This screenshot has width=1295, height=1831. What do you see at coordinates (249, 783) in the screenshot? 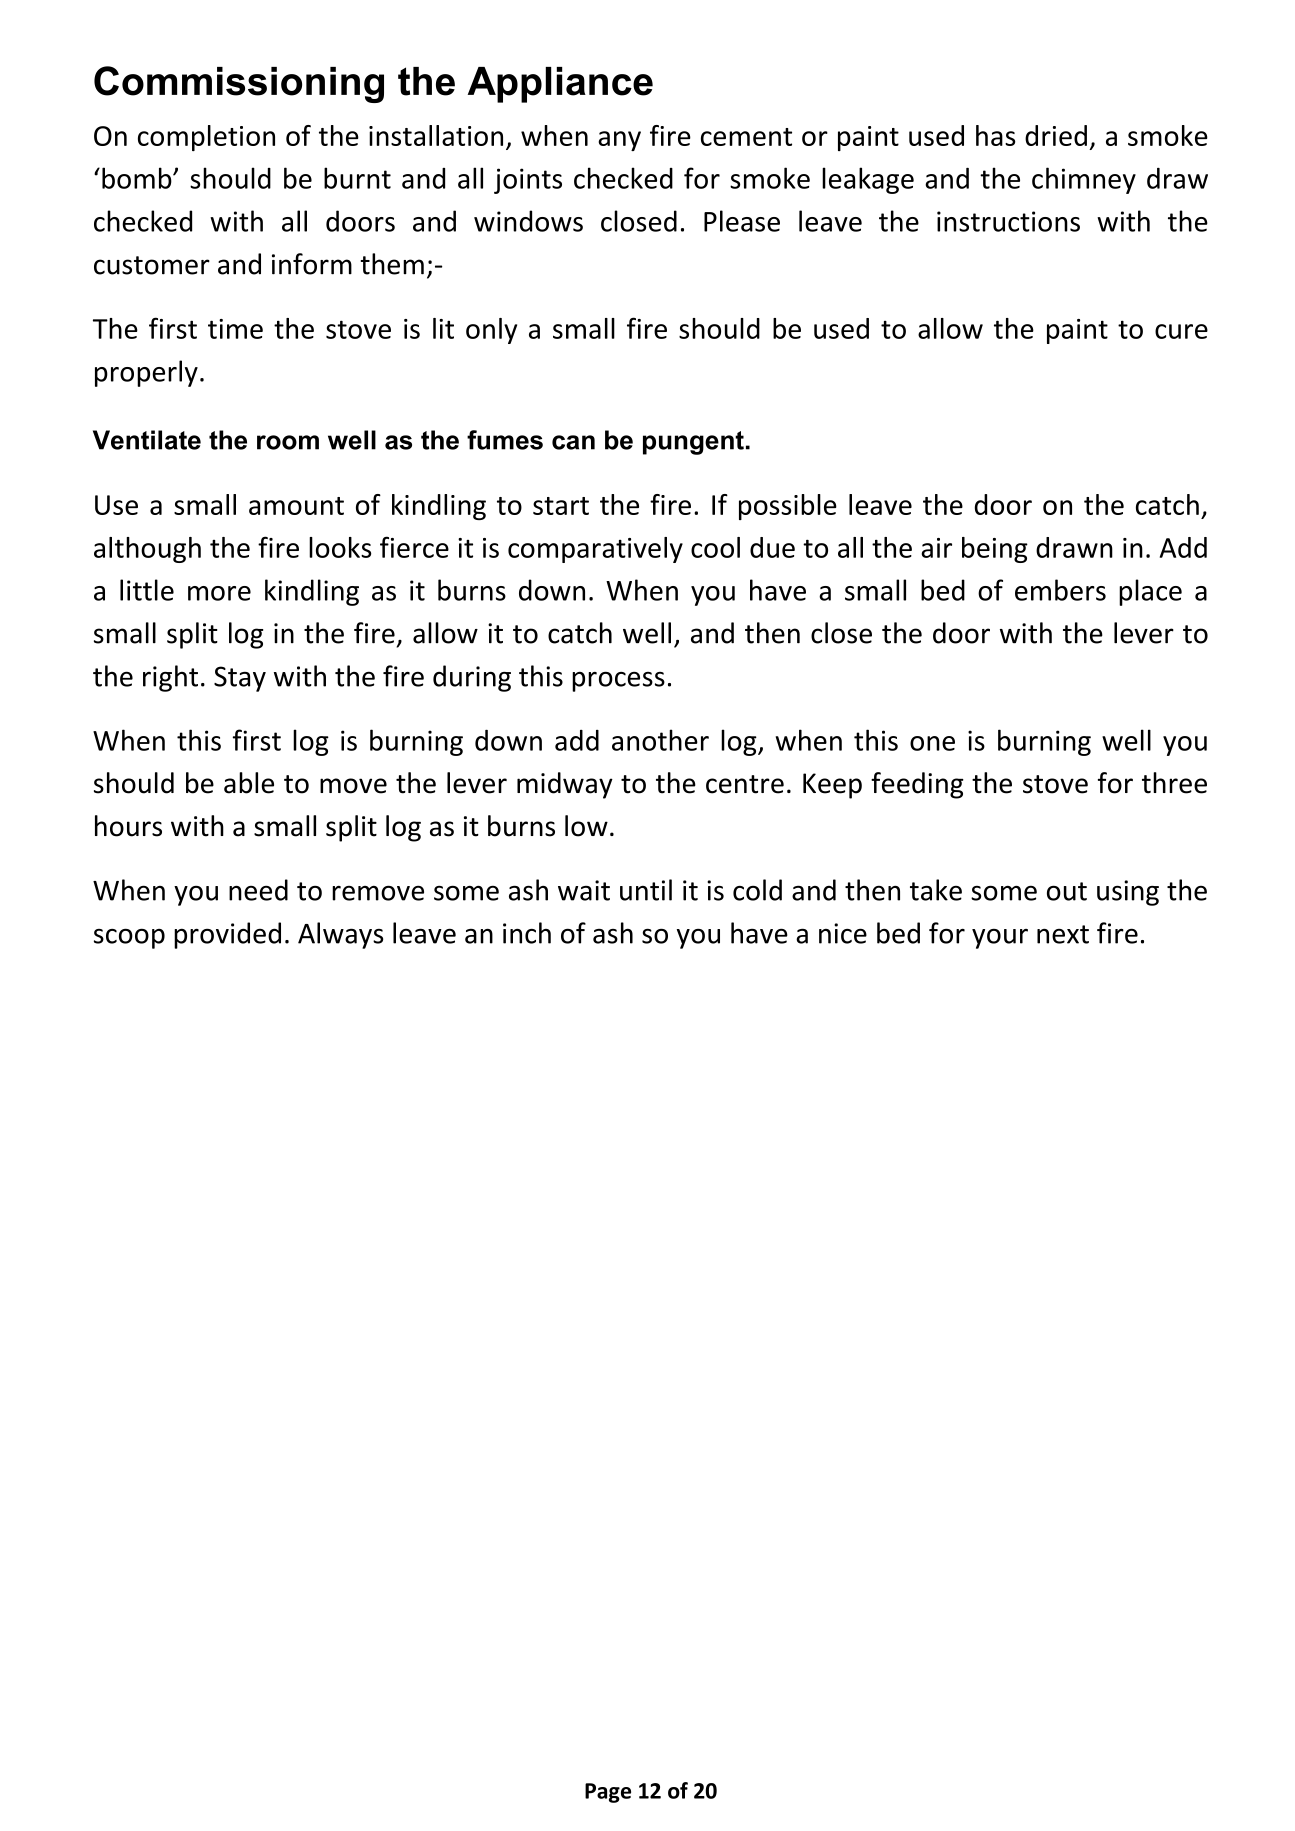
I see `able` at bounding box center [249, 783].
